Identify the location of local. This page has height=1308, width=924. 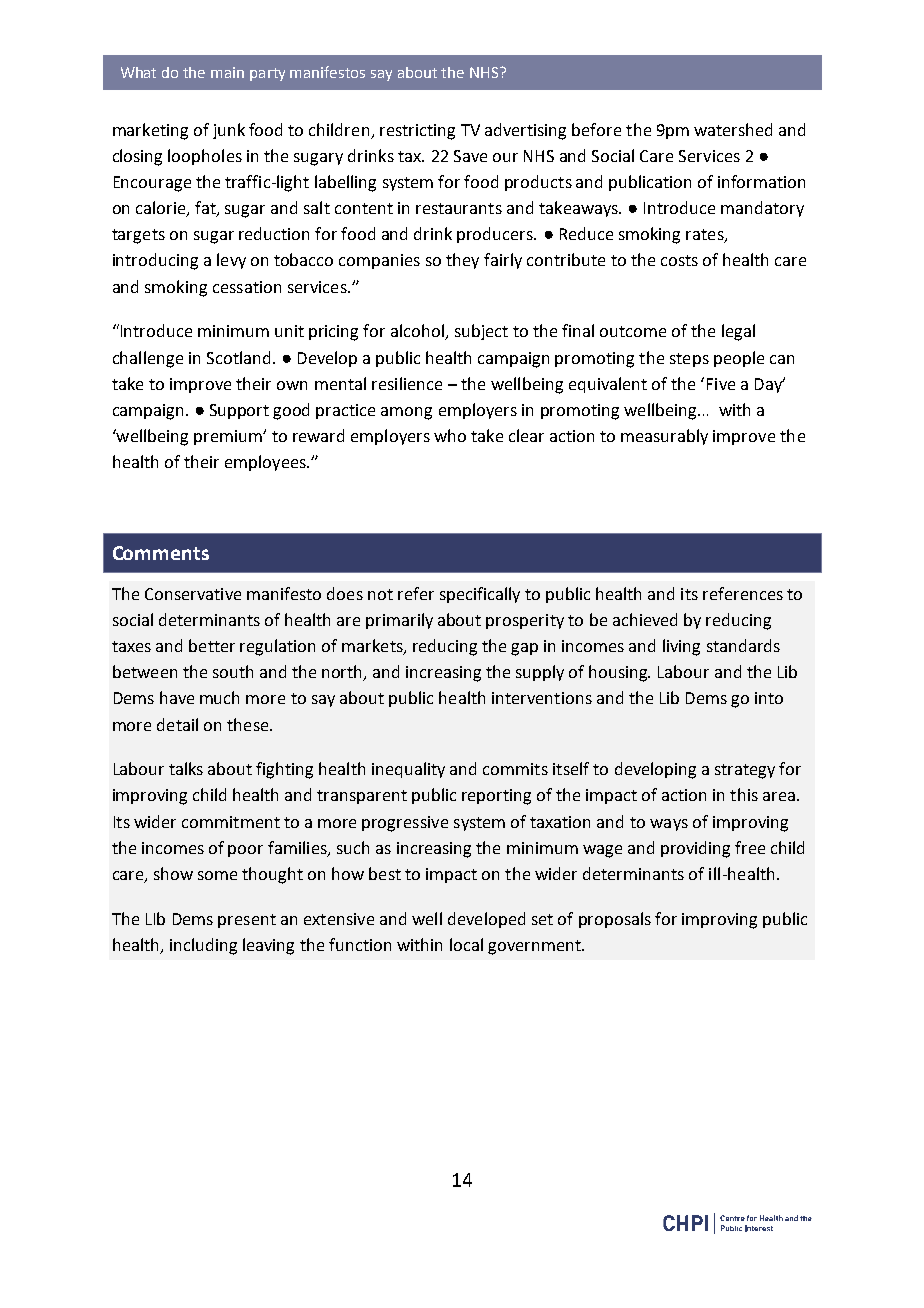
(466, 944).
